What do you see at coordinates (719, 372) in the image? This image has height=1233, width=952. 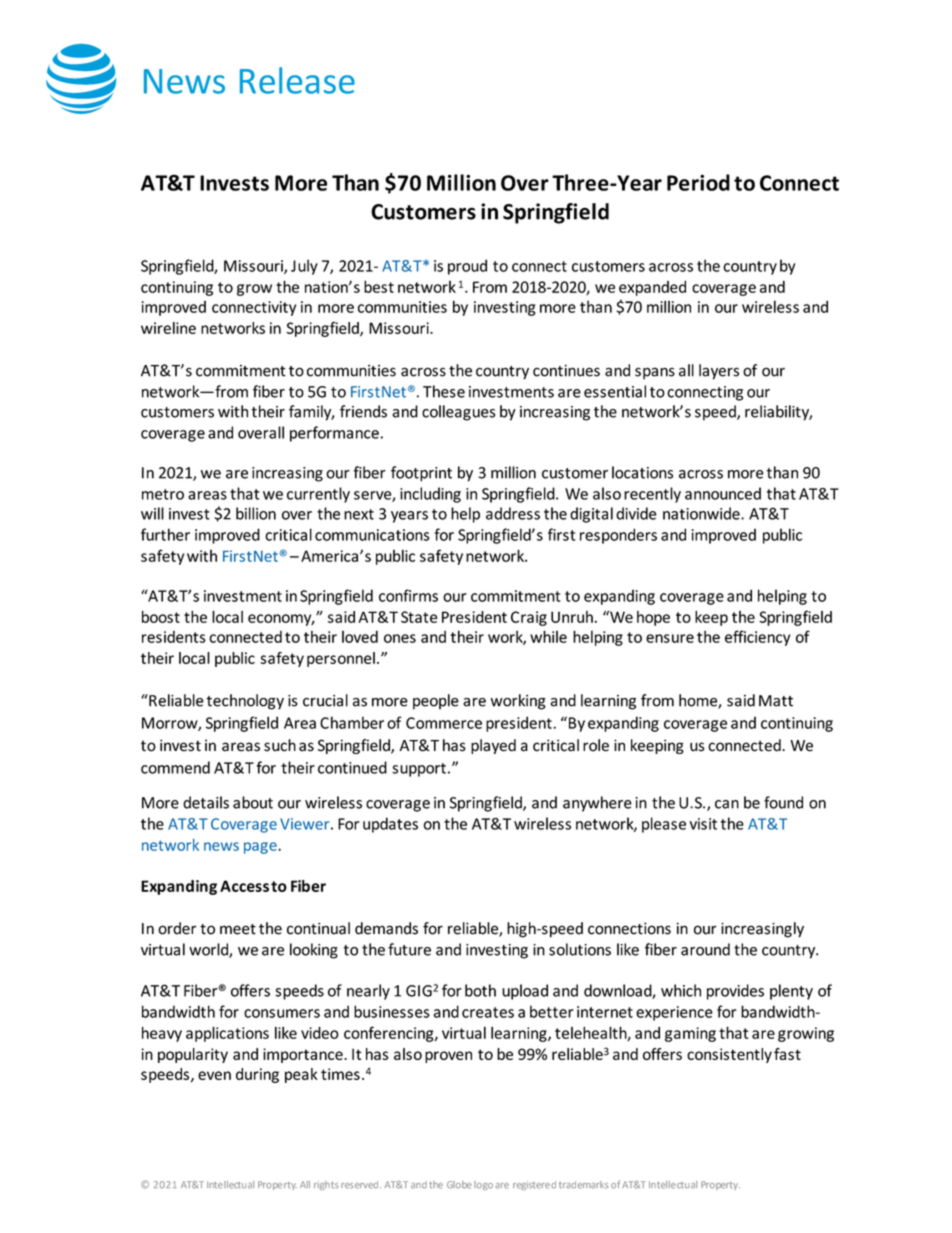 I see `layers` at bounding box center [719, 372].
